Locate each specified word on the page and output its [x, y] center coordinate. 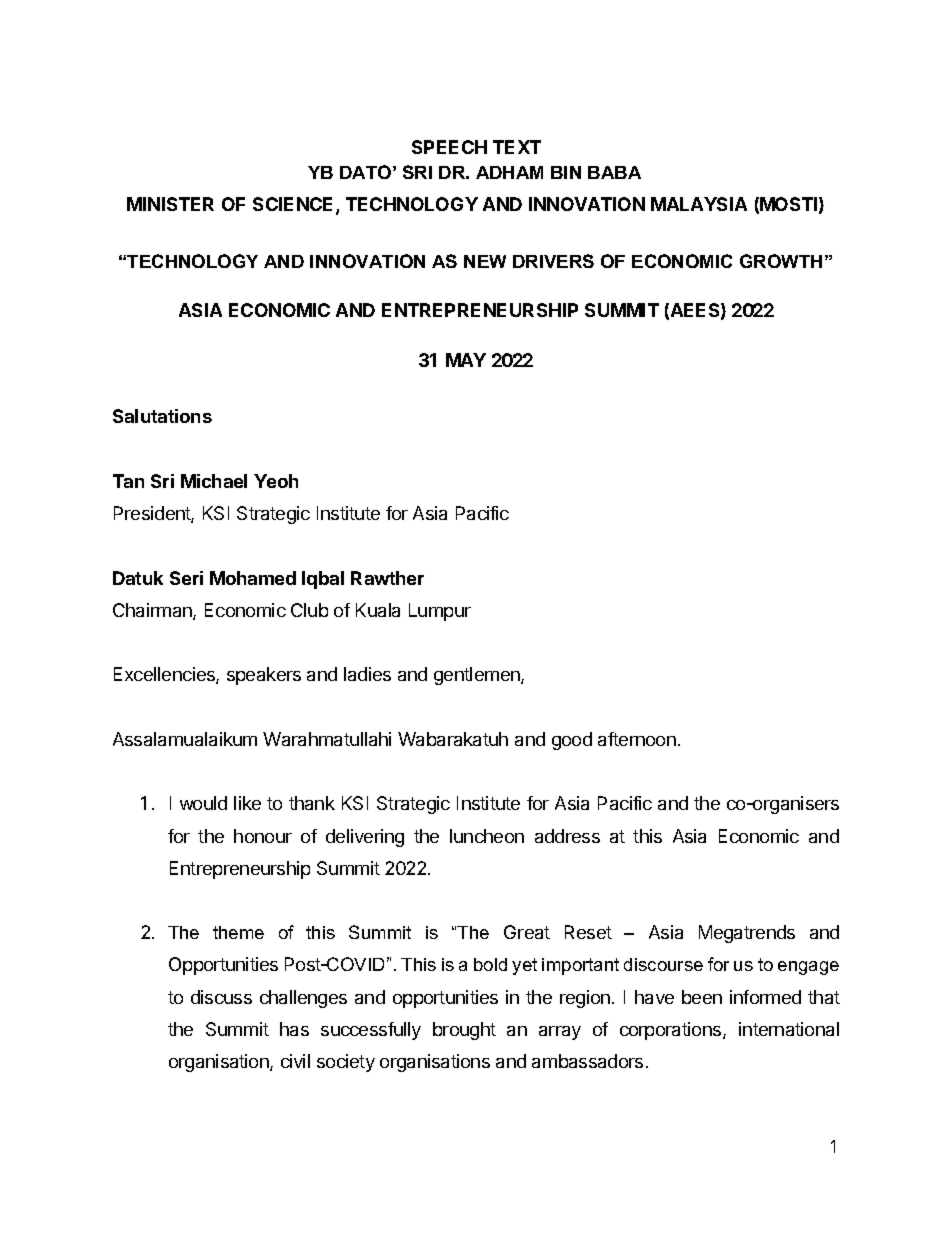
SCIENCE [295, 205]
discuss [221, 997]
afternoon [637, 739]
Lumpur [440, 612]
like [247, 803]
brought [464, 1031]
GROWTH [781, 261]
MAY [466, 360]
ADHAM [509, 172]
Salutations [162, 416]
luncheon [487, 836]
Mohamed [253, 578]
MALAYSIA [699, 204]
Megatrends [747, 934]
